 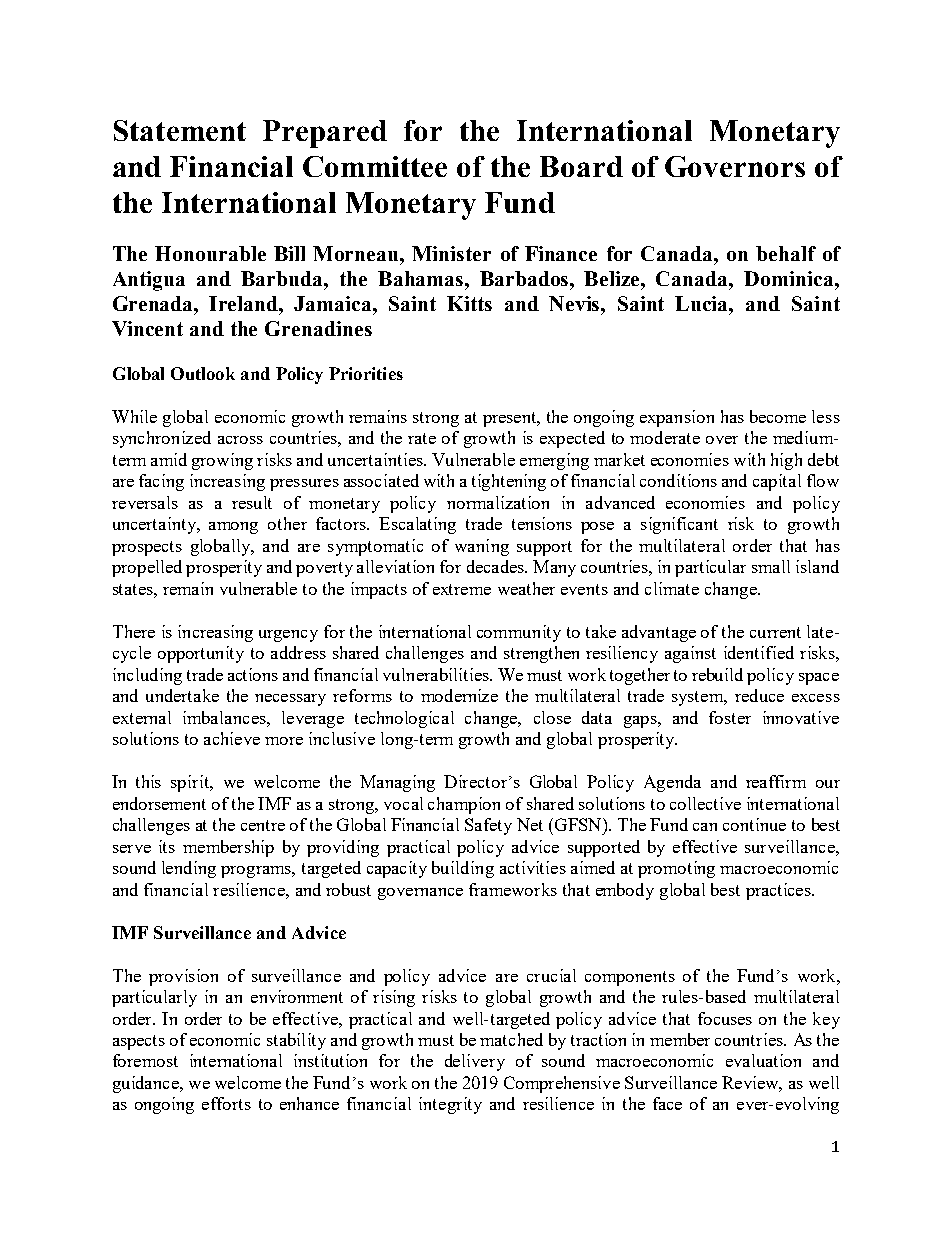 What do you see at coordinates (581, 166) in the image?
I see `Board` at bounding box center [581, 166].
